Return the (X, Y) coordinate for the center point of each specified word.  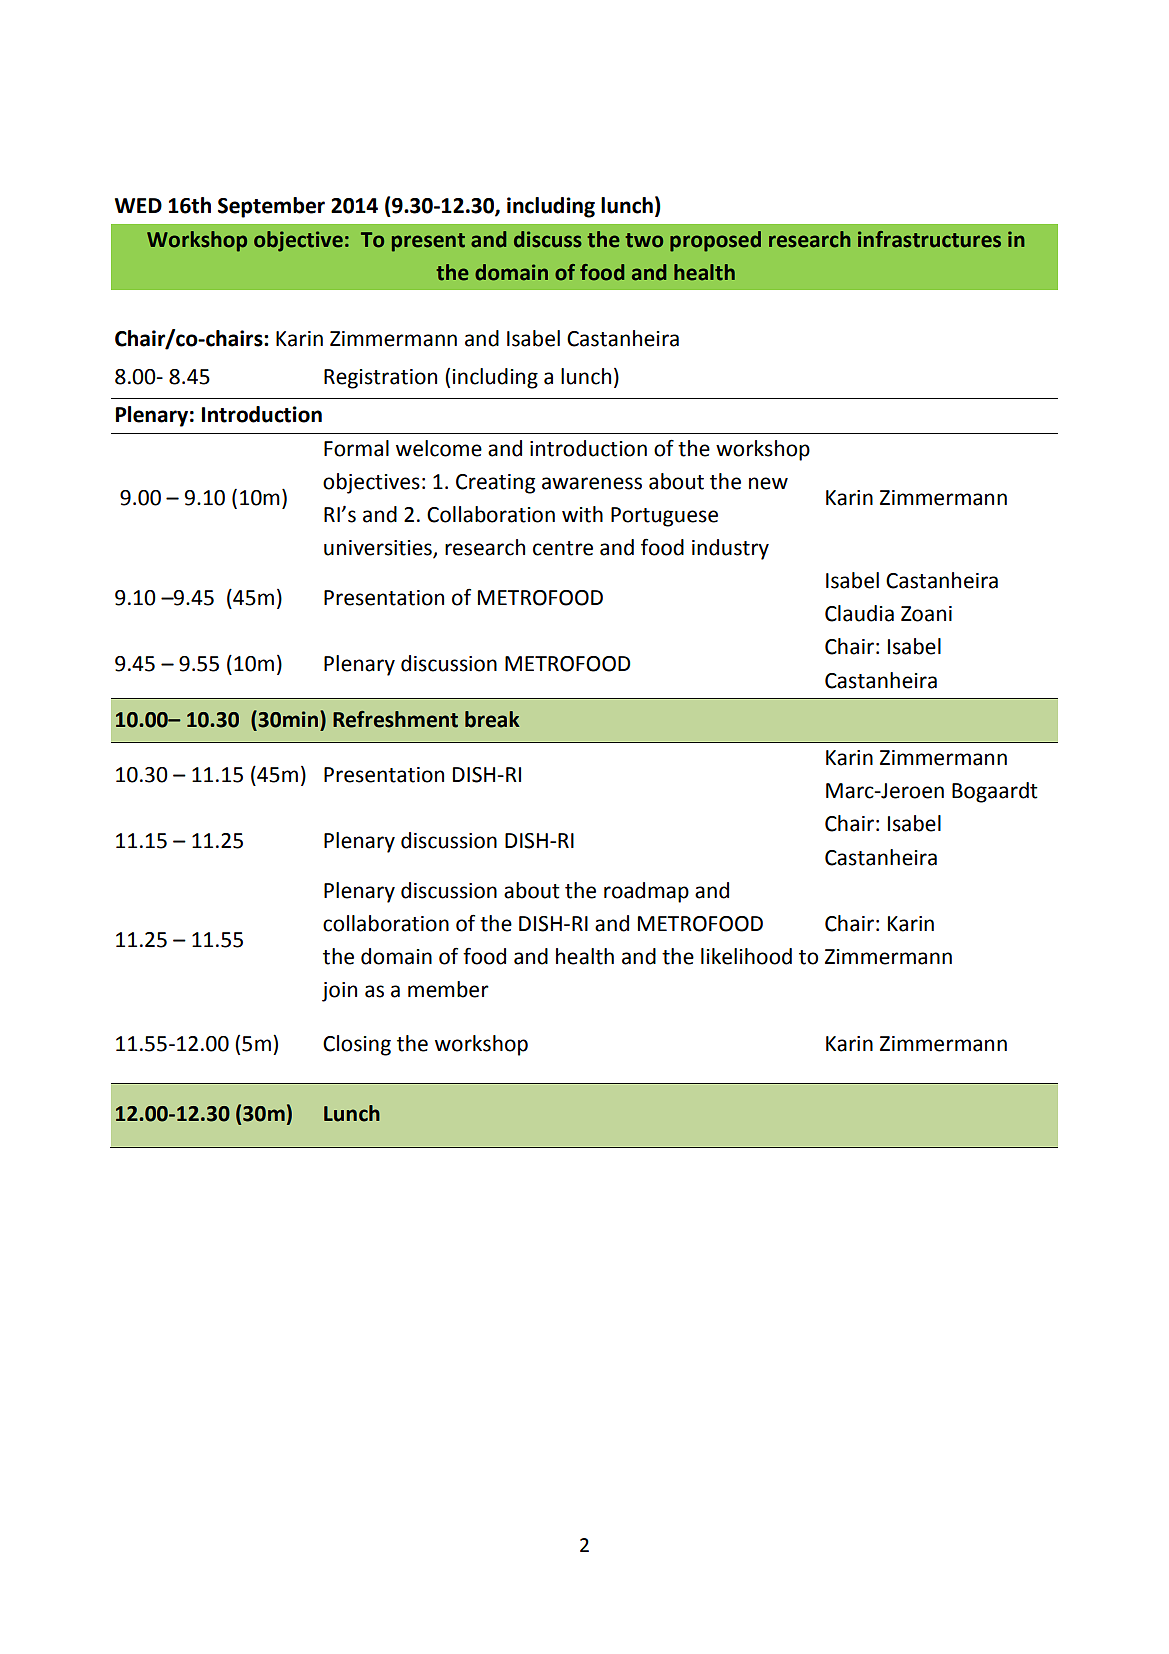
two (644, 240)
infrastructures (929, 239)
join (339, 992)
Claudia (859, 613)
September (271, 207)
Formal (356, 448)
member (448, 989)
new (768, 483)
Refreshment (395, 719)
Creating (495, 484)
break (492, 719)
